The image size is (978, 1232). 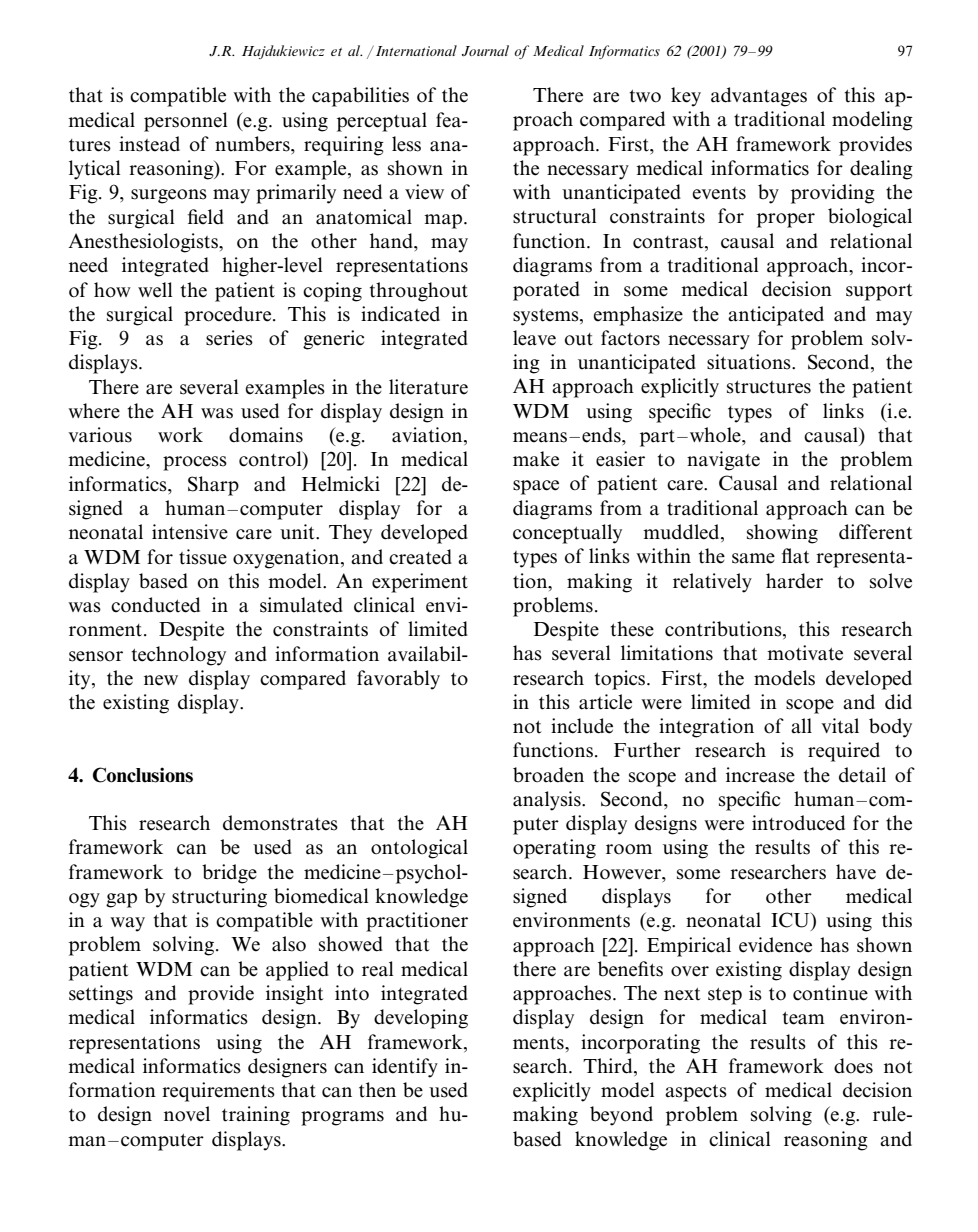 I want to click on operating, so click(x=554, y=849).
